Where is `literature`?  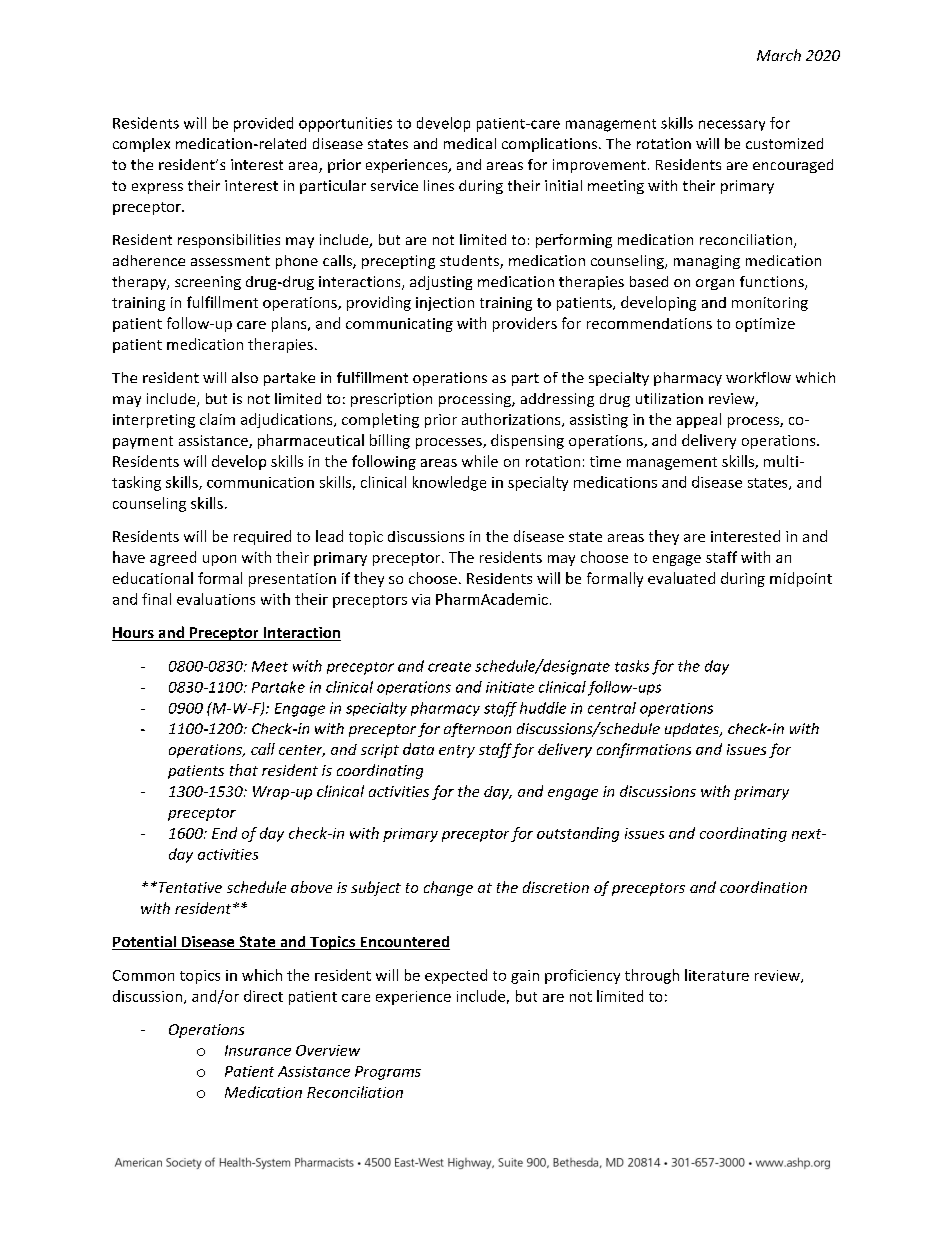 literature is located at coordinates (717, 975).
